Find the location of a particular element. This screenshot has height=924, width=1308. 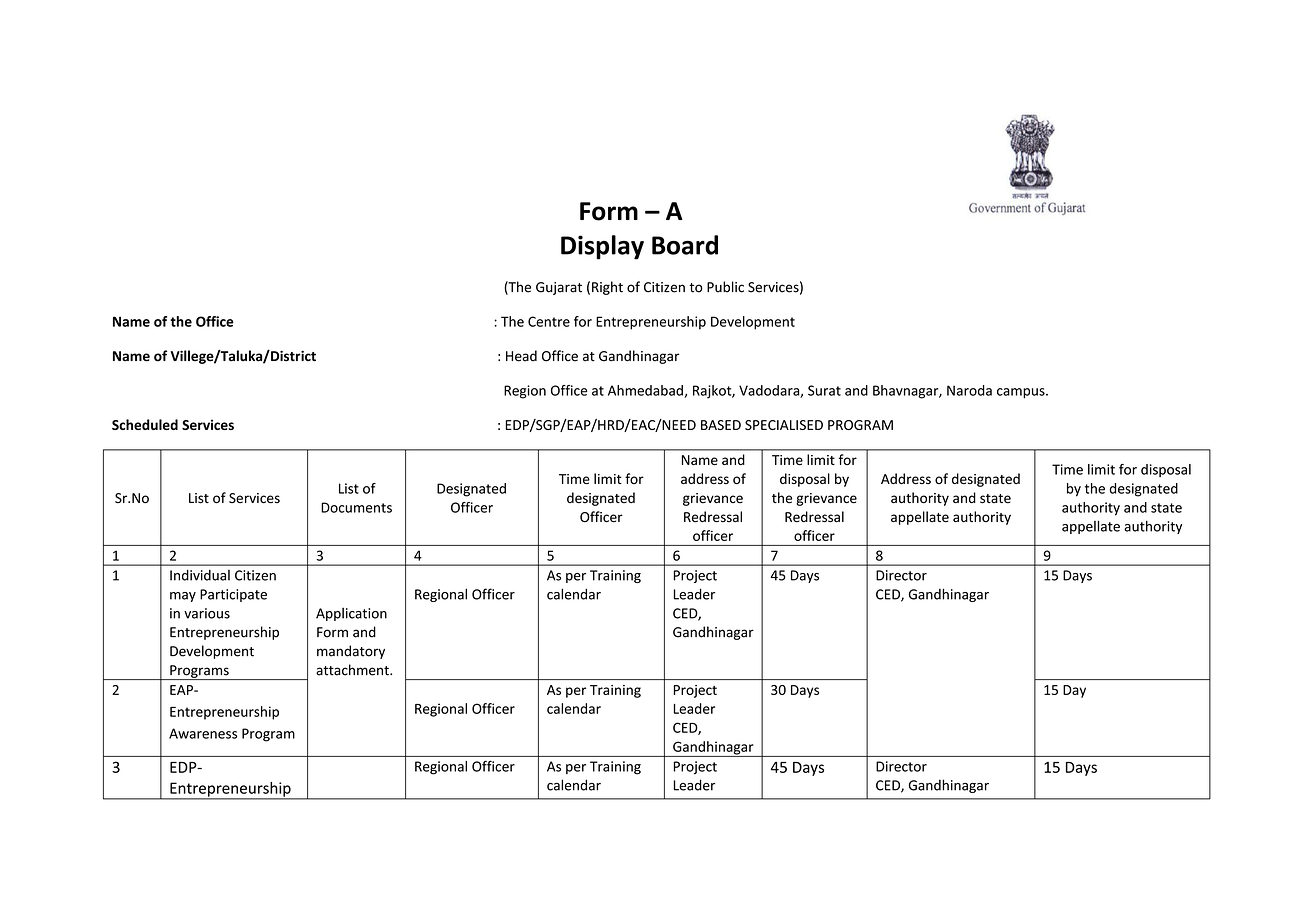

Scheduled is located at coordinates (145, 424).
